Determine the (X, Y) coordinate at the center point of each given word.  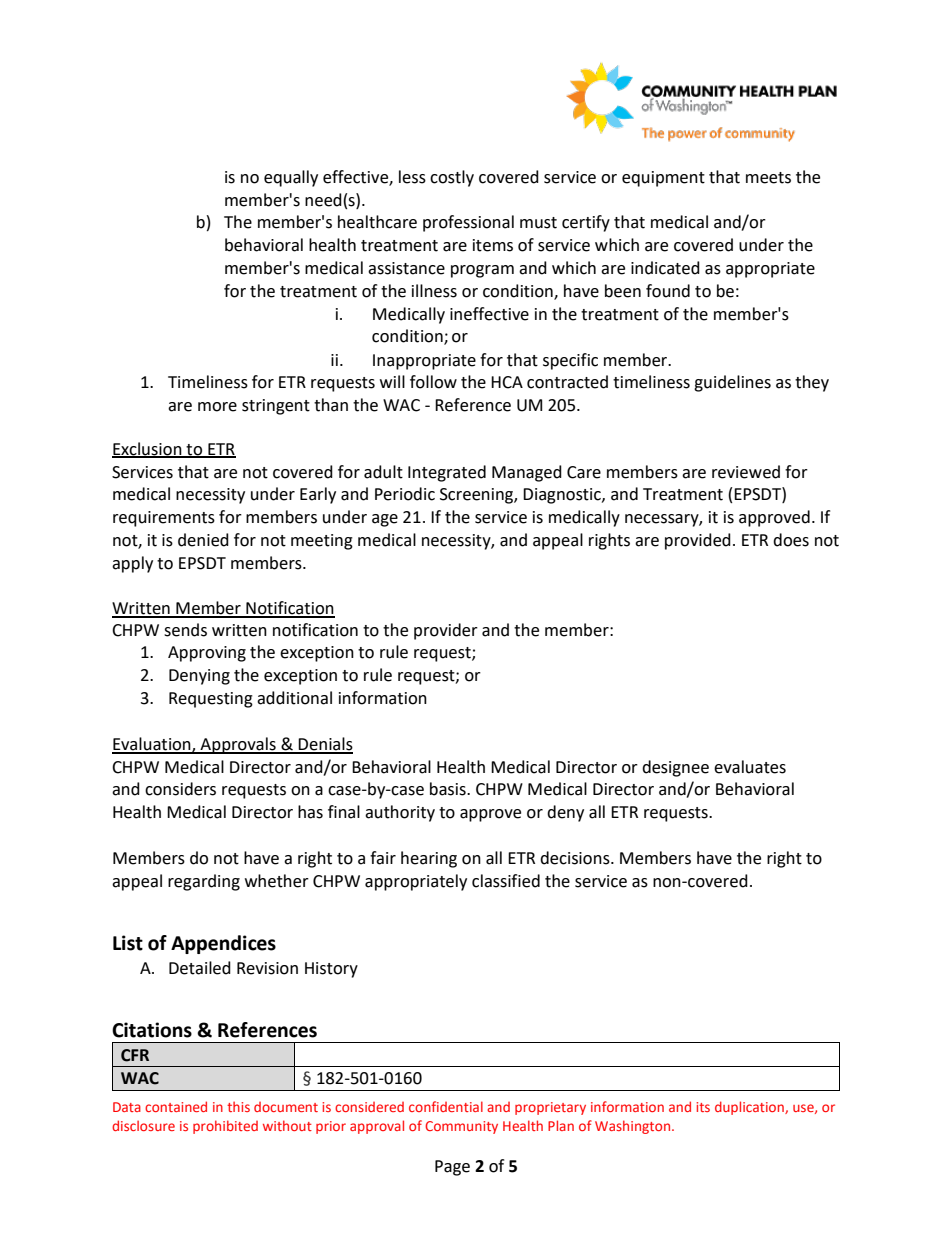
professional (468, 223)
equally (291, 178)
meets (768, 178)
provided (698, 541)
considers (180, 789)
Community (461, 1127)
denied (203, 540)
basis (449, 789)
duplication (750, 1108)
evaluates (750, 767)
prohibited (225, 1127)
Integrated (447, 473)
